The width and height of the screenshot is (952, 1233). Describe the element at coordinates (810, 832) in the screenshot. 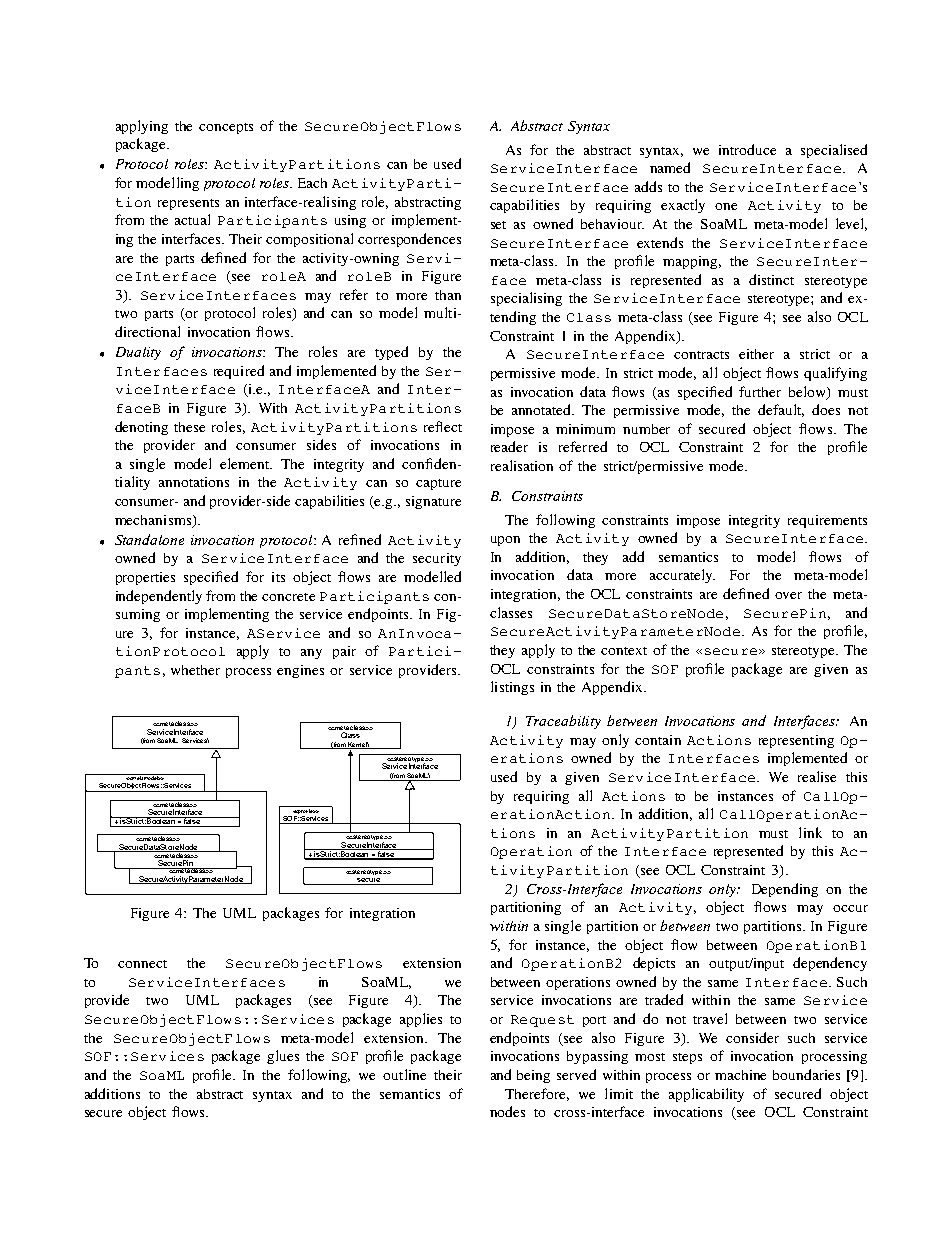

I see `link` at that location.
